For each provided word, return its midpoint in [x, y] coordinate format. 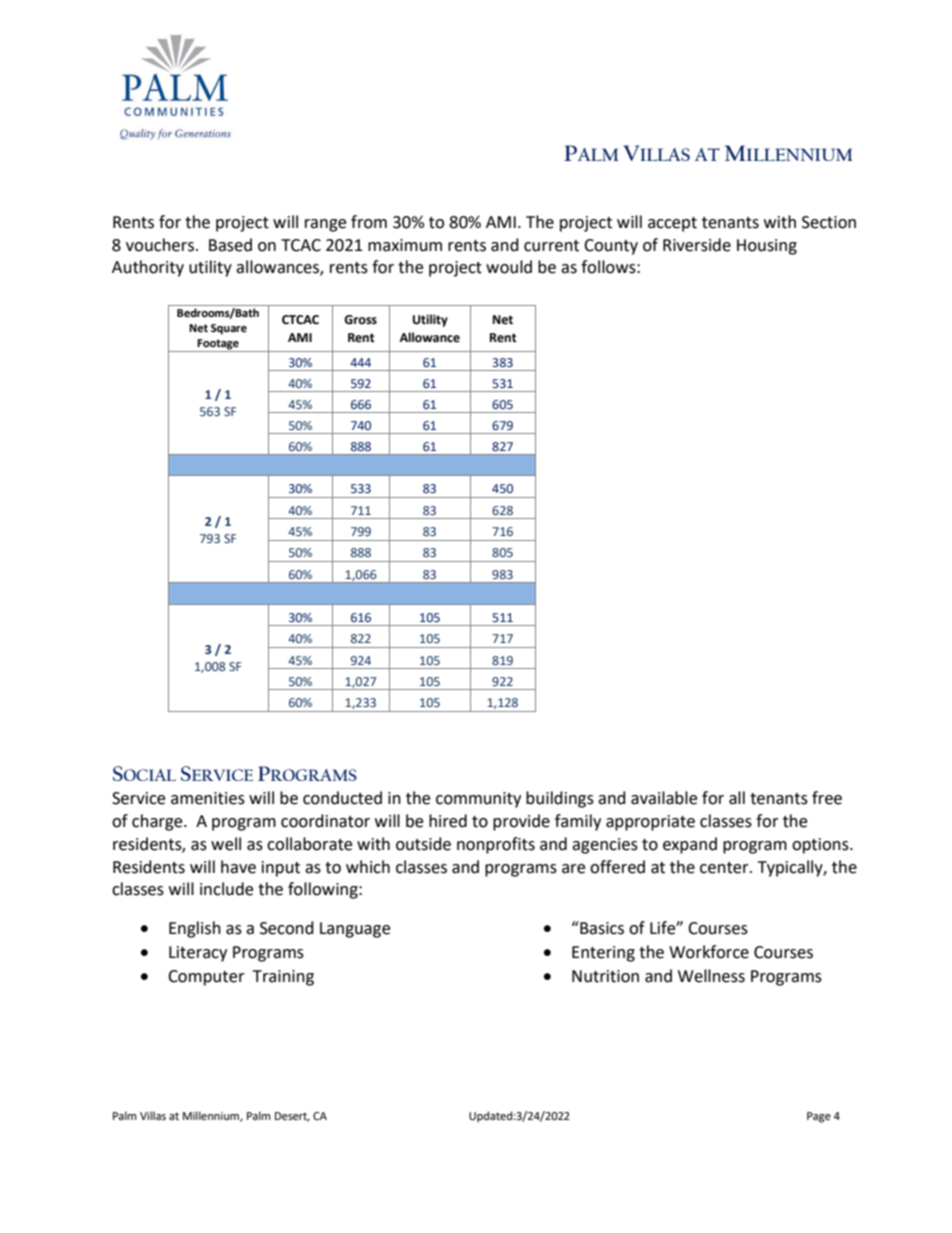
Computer [206, 978]
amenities [208, 798]
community [478, 800]
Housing [767, 247]
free [827, 798]
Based [230, 245]
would [509, 267]
